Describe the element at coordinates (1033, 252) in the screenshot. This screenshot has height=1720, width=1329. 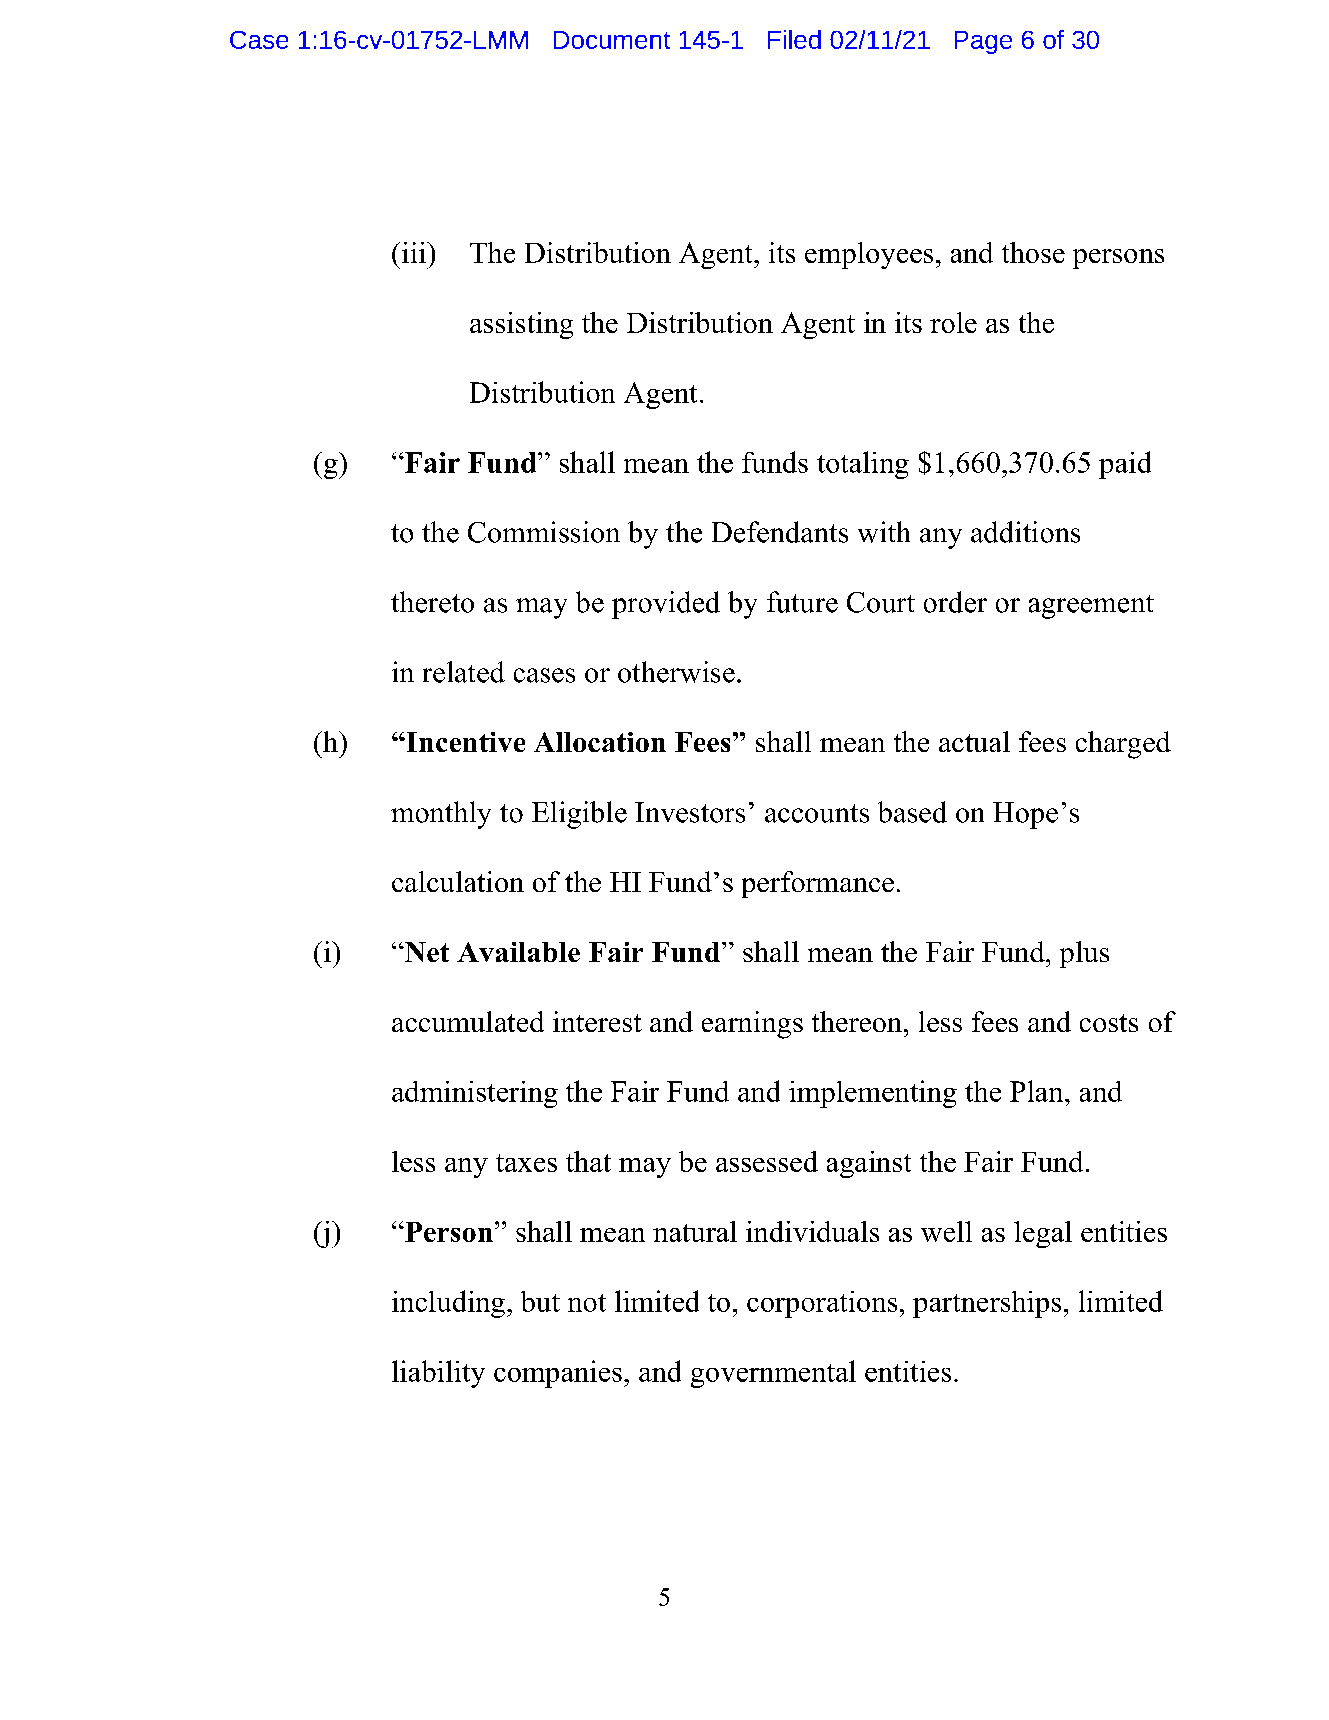
I see `those` at that location.
